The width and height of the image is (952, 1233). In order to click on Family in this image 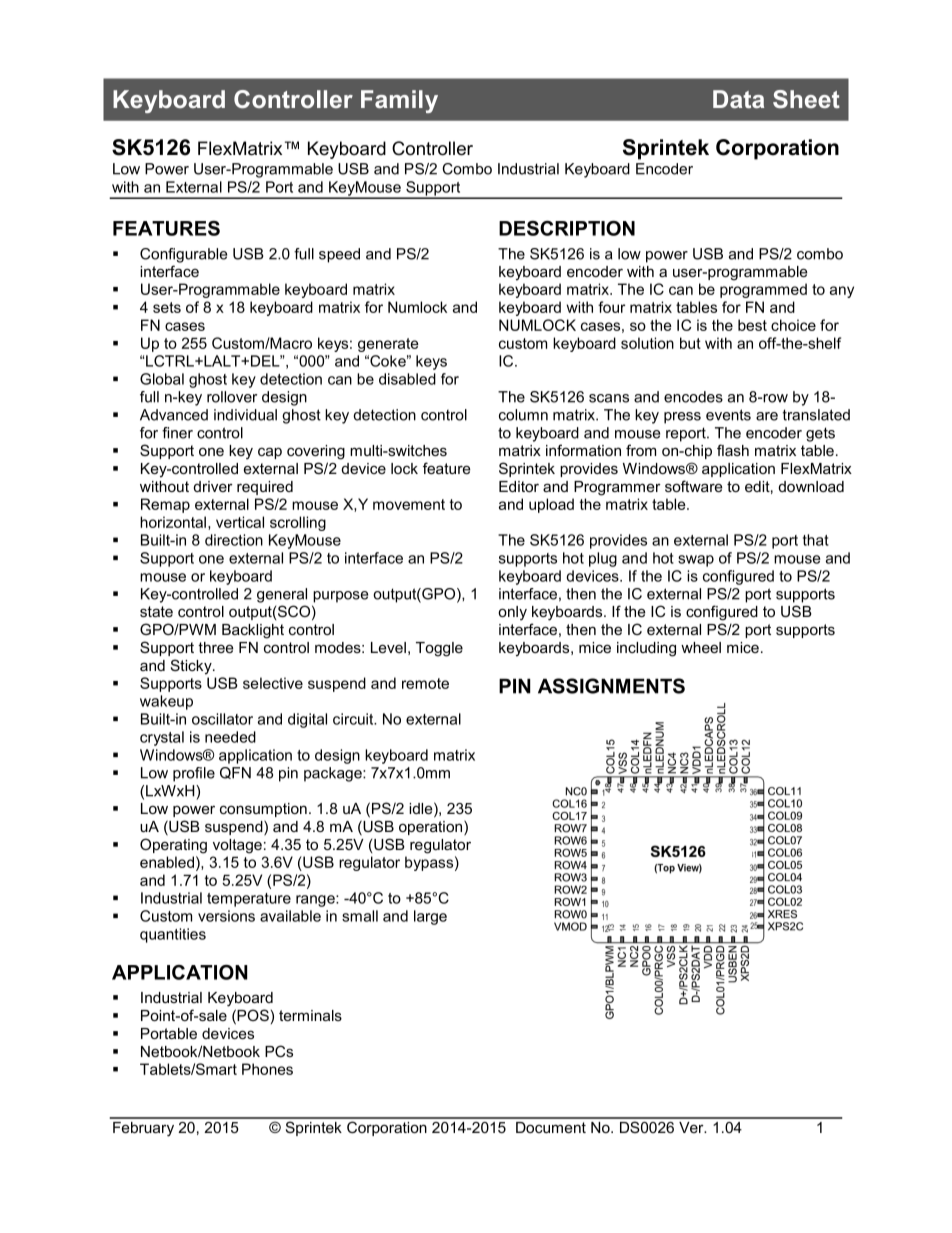, I will do `click(399, 101)`.
